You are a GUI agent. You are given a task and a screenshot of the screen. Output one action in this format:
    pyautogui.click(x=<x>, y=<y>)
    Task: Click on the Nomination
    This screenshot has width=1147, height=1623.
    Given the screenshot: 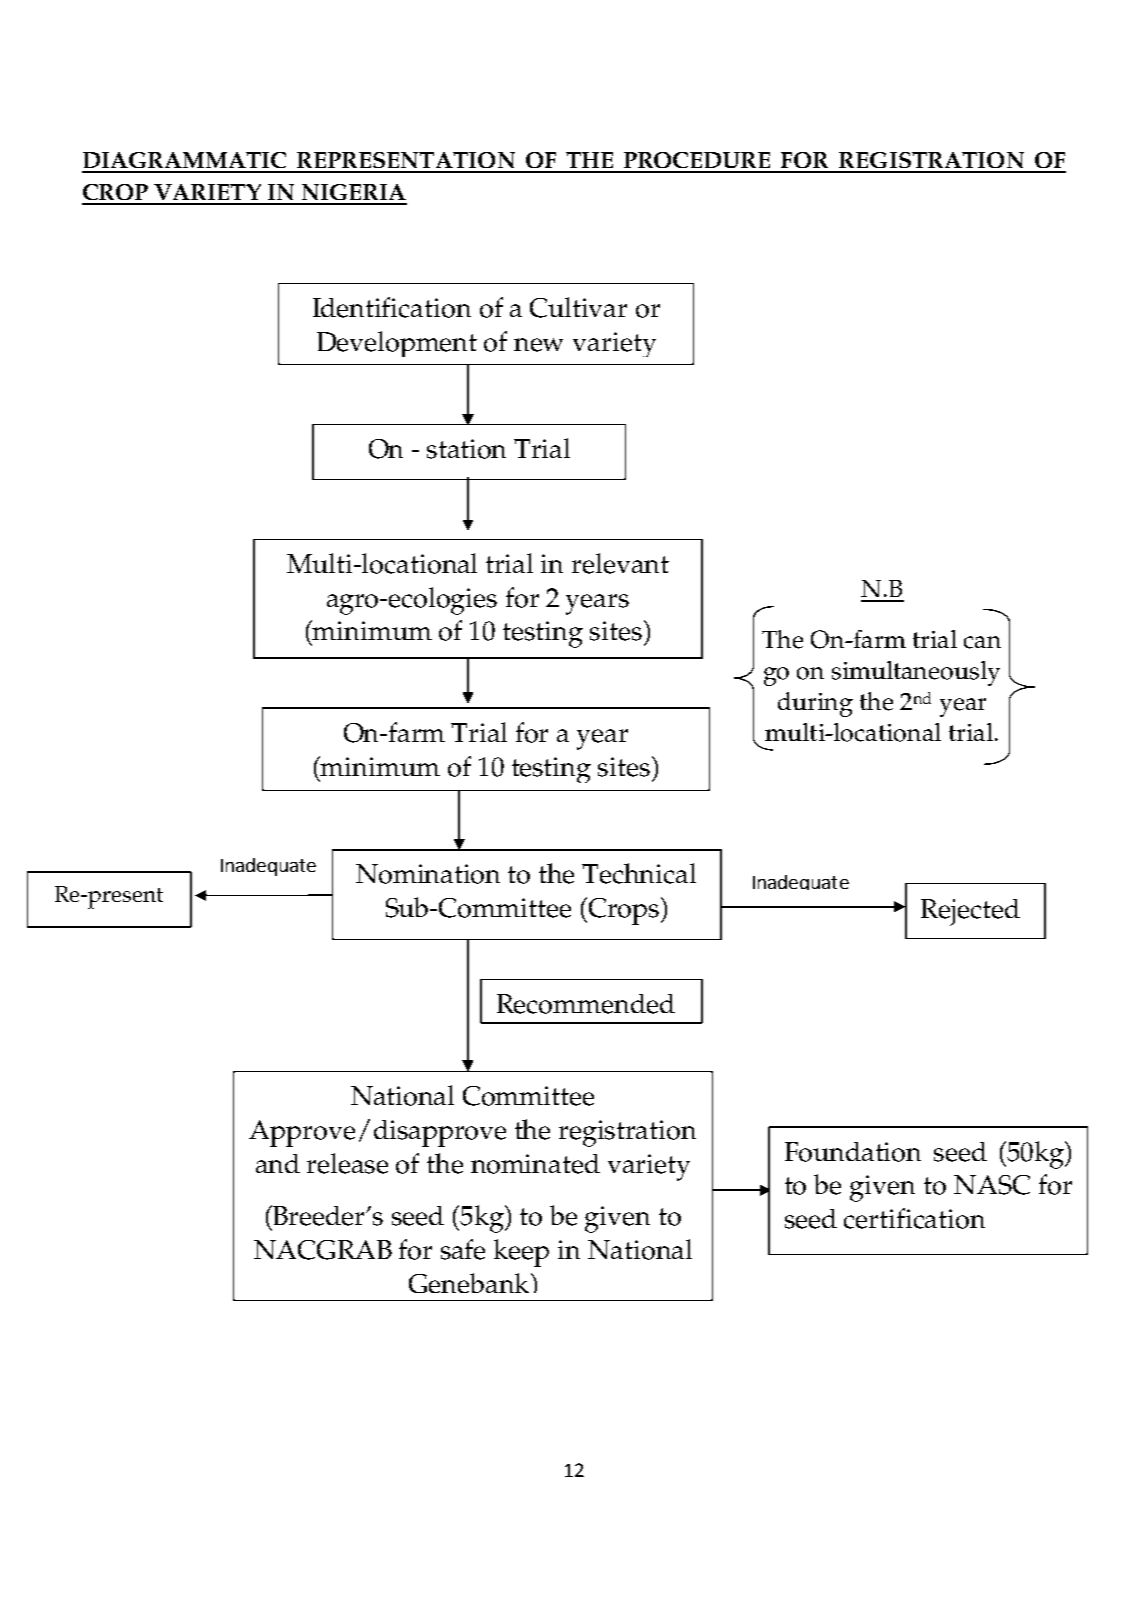 What is the action you would take?
    pyautogui.click(x=428, y=874)
